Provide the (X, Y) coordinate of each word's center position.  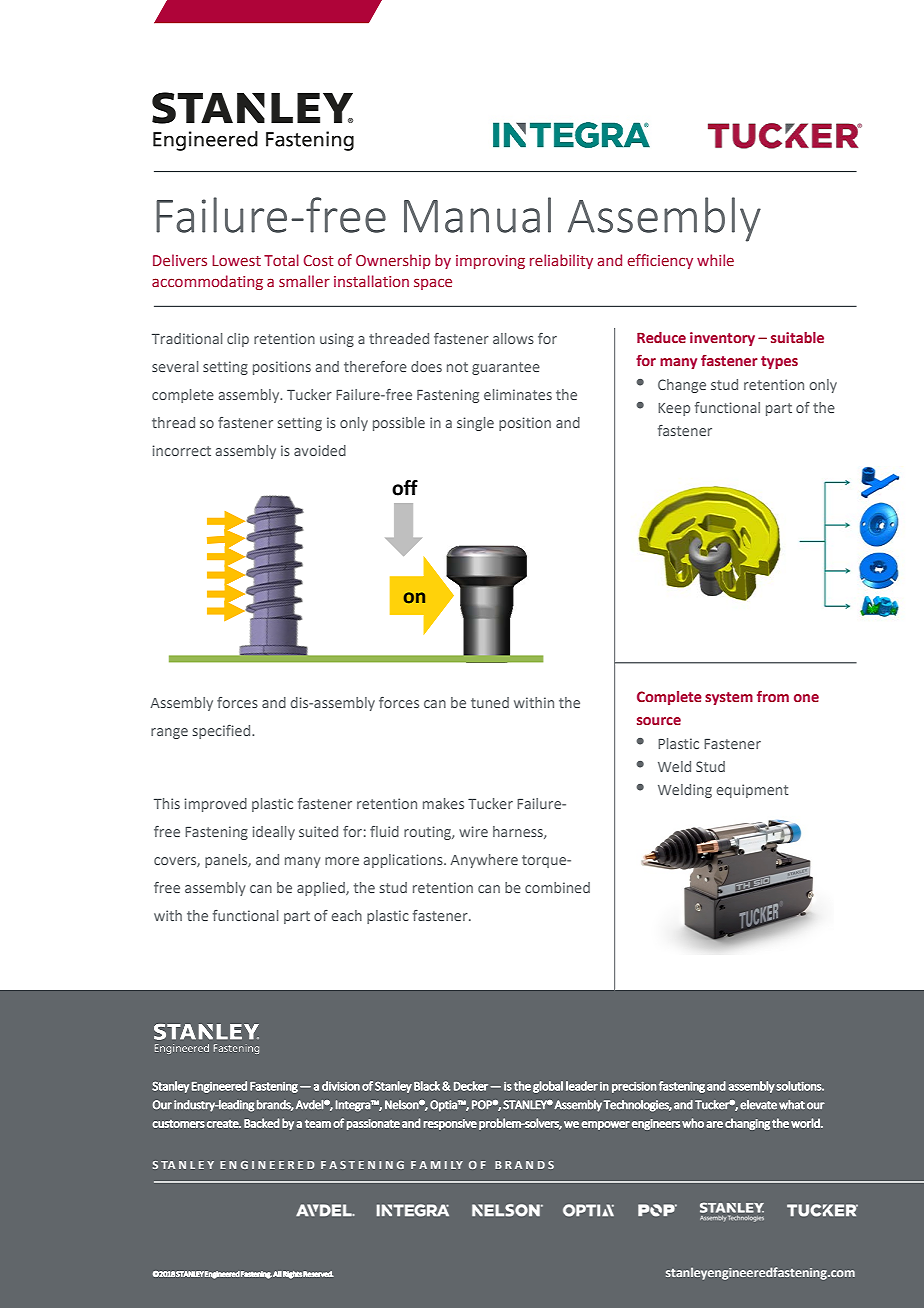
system (729, 698)
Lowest (236, 260)
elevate (758, 1105)
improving (490, 262)
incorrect (182, 450)
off (405, 488)
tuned (490, 702)
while (715, 260)
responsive (450, 1124)
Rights (292, 1275)
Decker (471, 1086)
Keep (674, 409)
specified (223, 732)
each (347, 915)
